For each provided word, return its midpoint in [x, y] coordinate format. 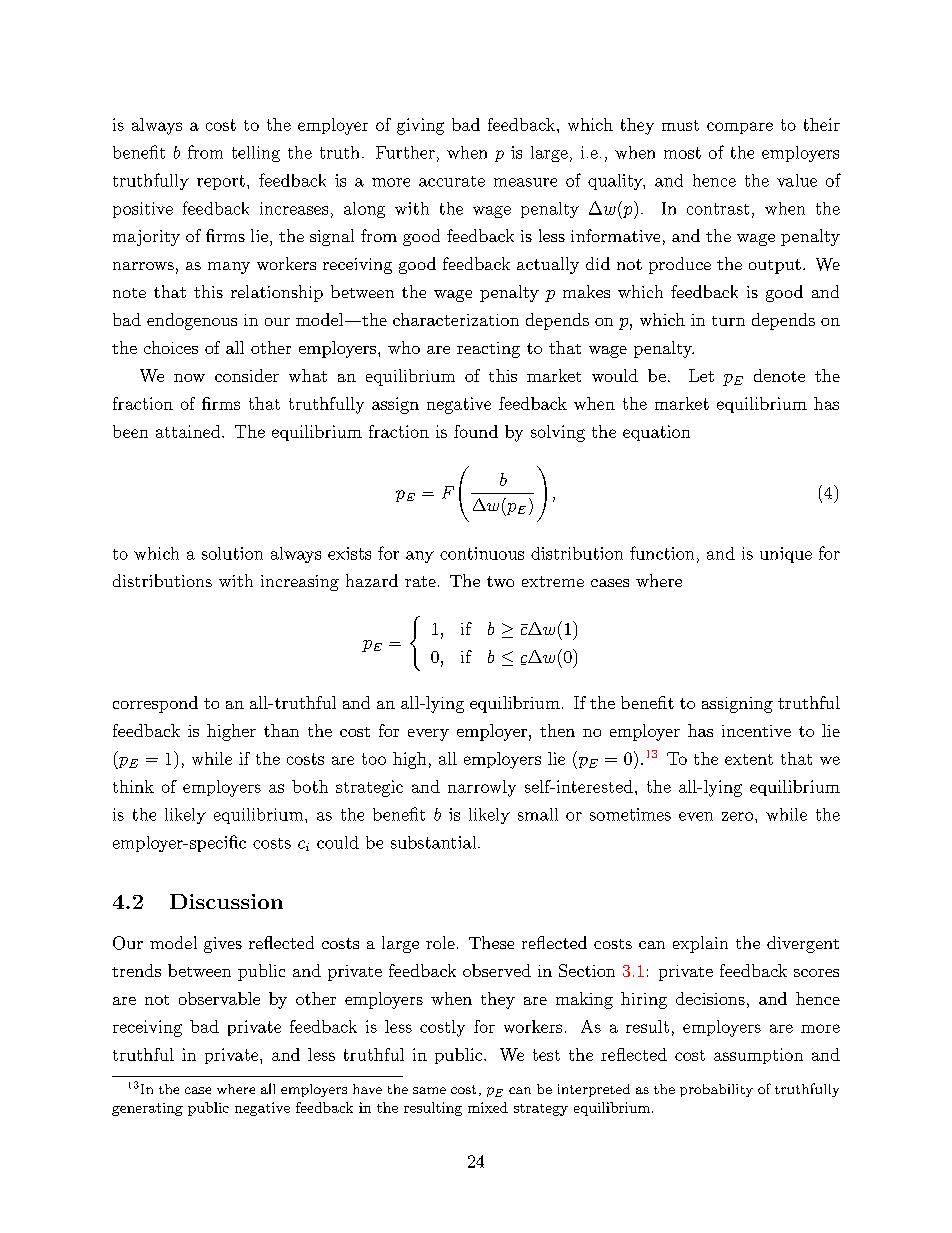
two [500, 581]
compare [740, 128]
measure [525, 182]
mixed [488, 1107]
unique [786, 555]
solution [232, 553]
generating [147, 1109]
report [221, 182]
